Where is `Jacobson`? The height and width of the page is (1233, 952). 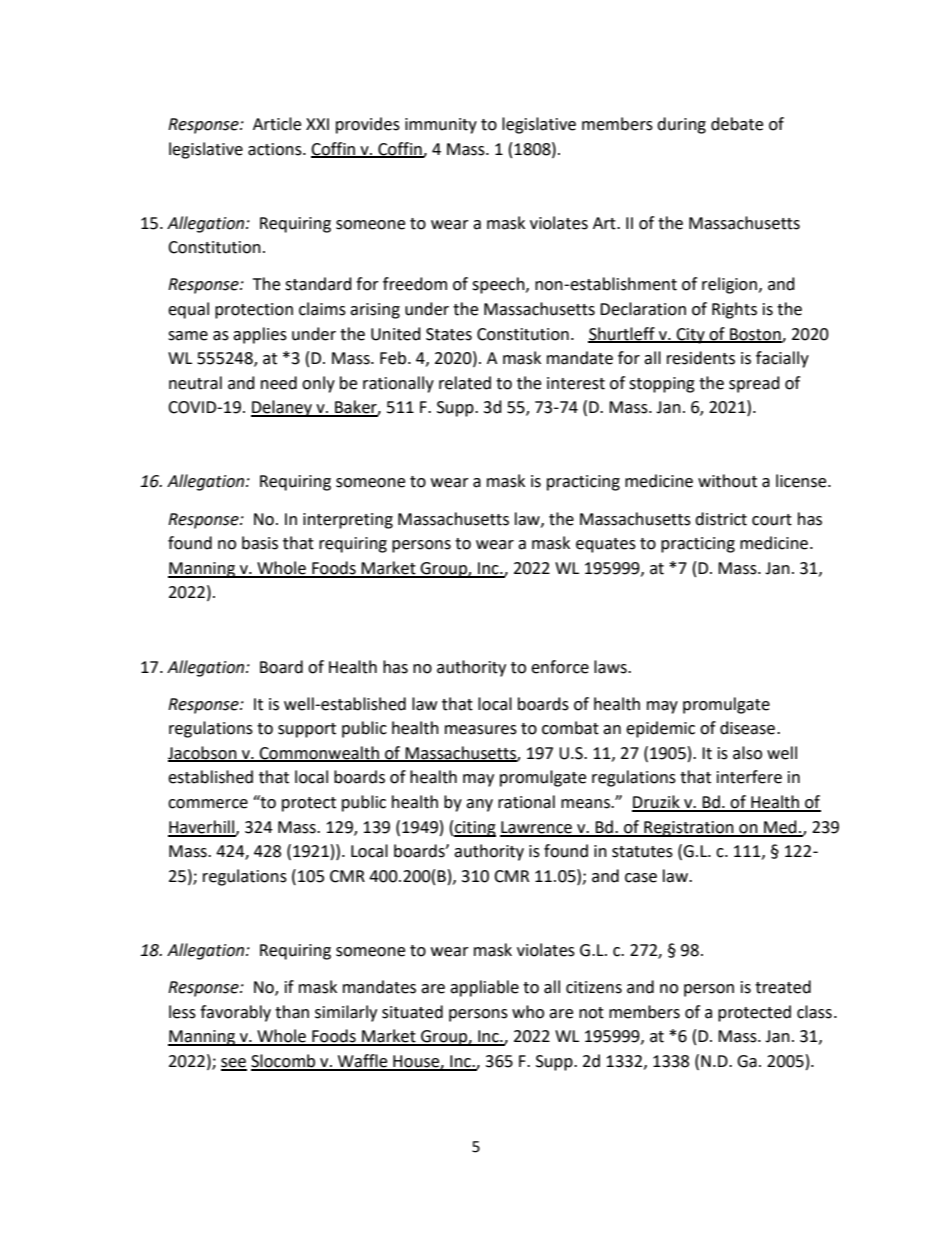
Jacobson is located at coordinates (203, 753).
